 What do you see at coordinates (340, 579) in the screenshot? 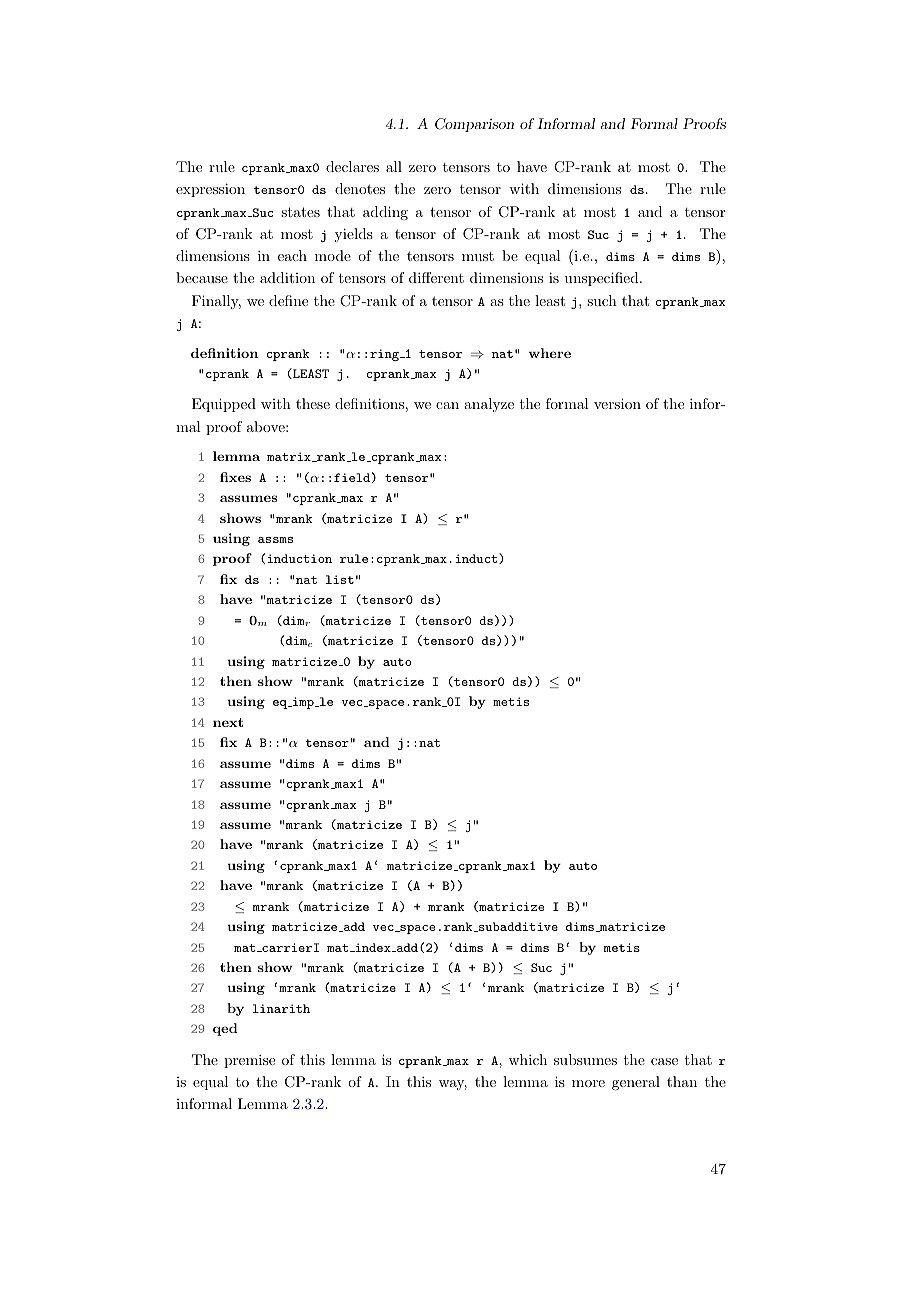
I see `list` at bounding box center [340, 579].
